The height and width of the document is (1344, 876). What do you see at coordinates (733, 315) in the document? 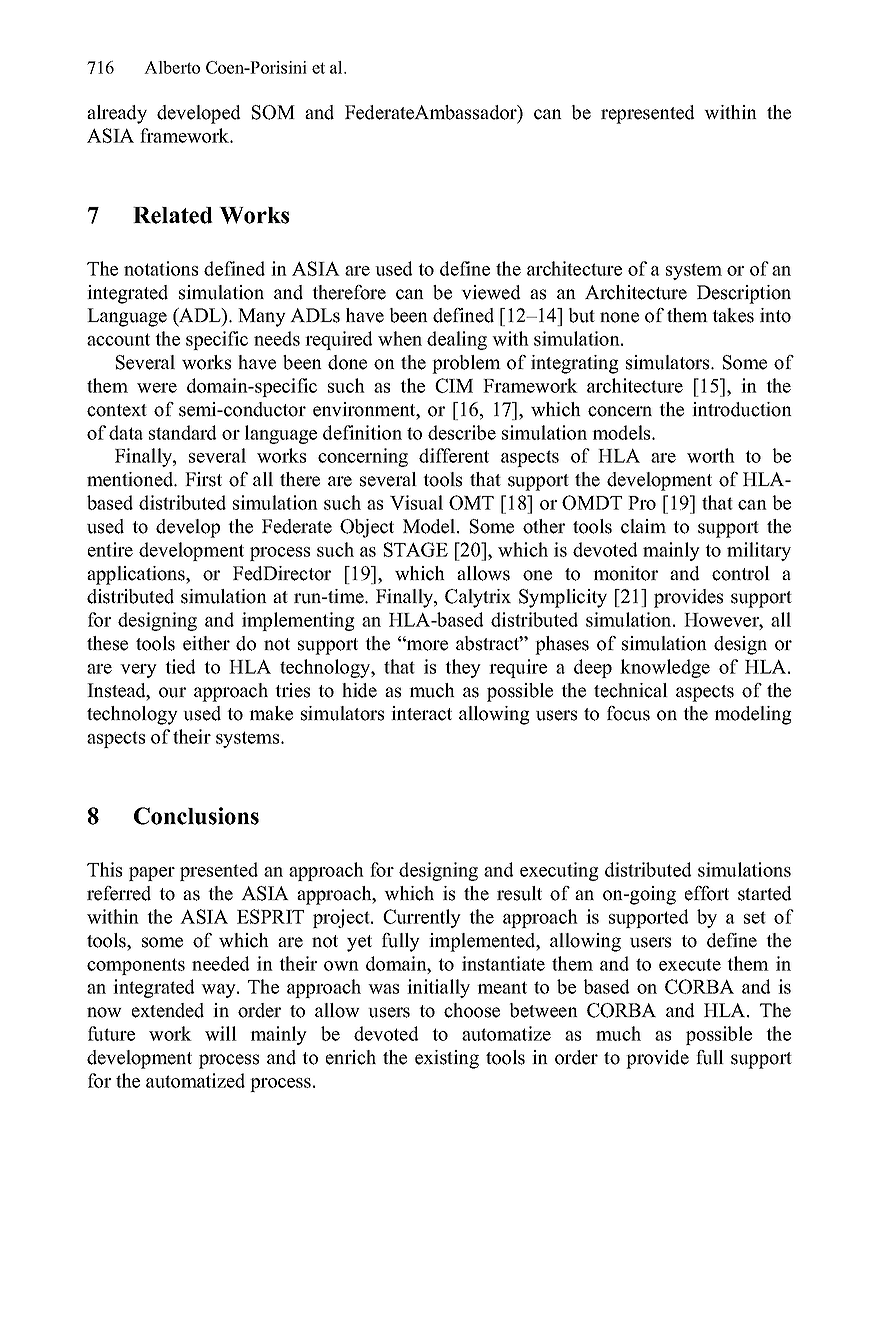
I see `takes` at bounding box center [733, 315].
